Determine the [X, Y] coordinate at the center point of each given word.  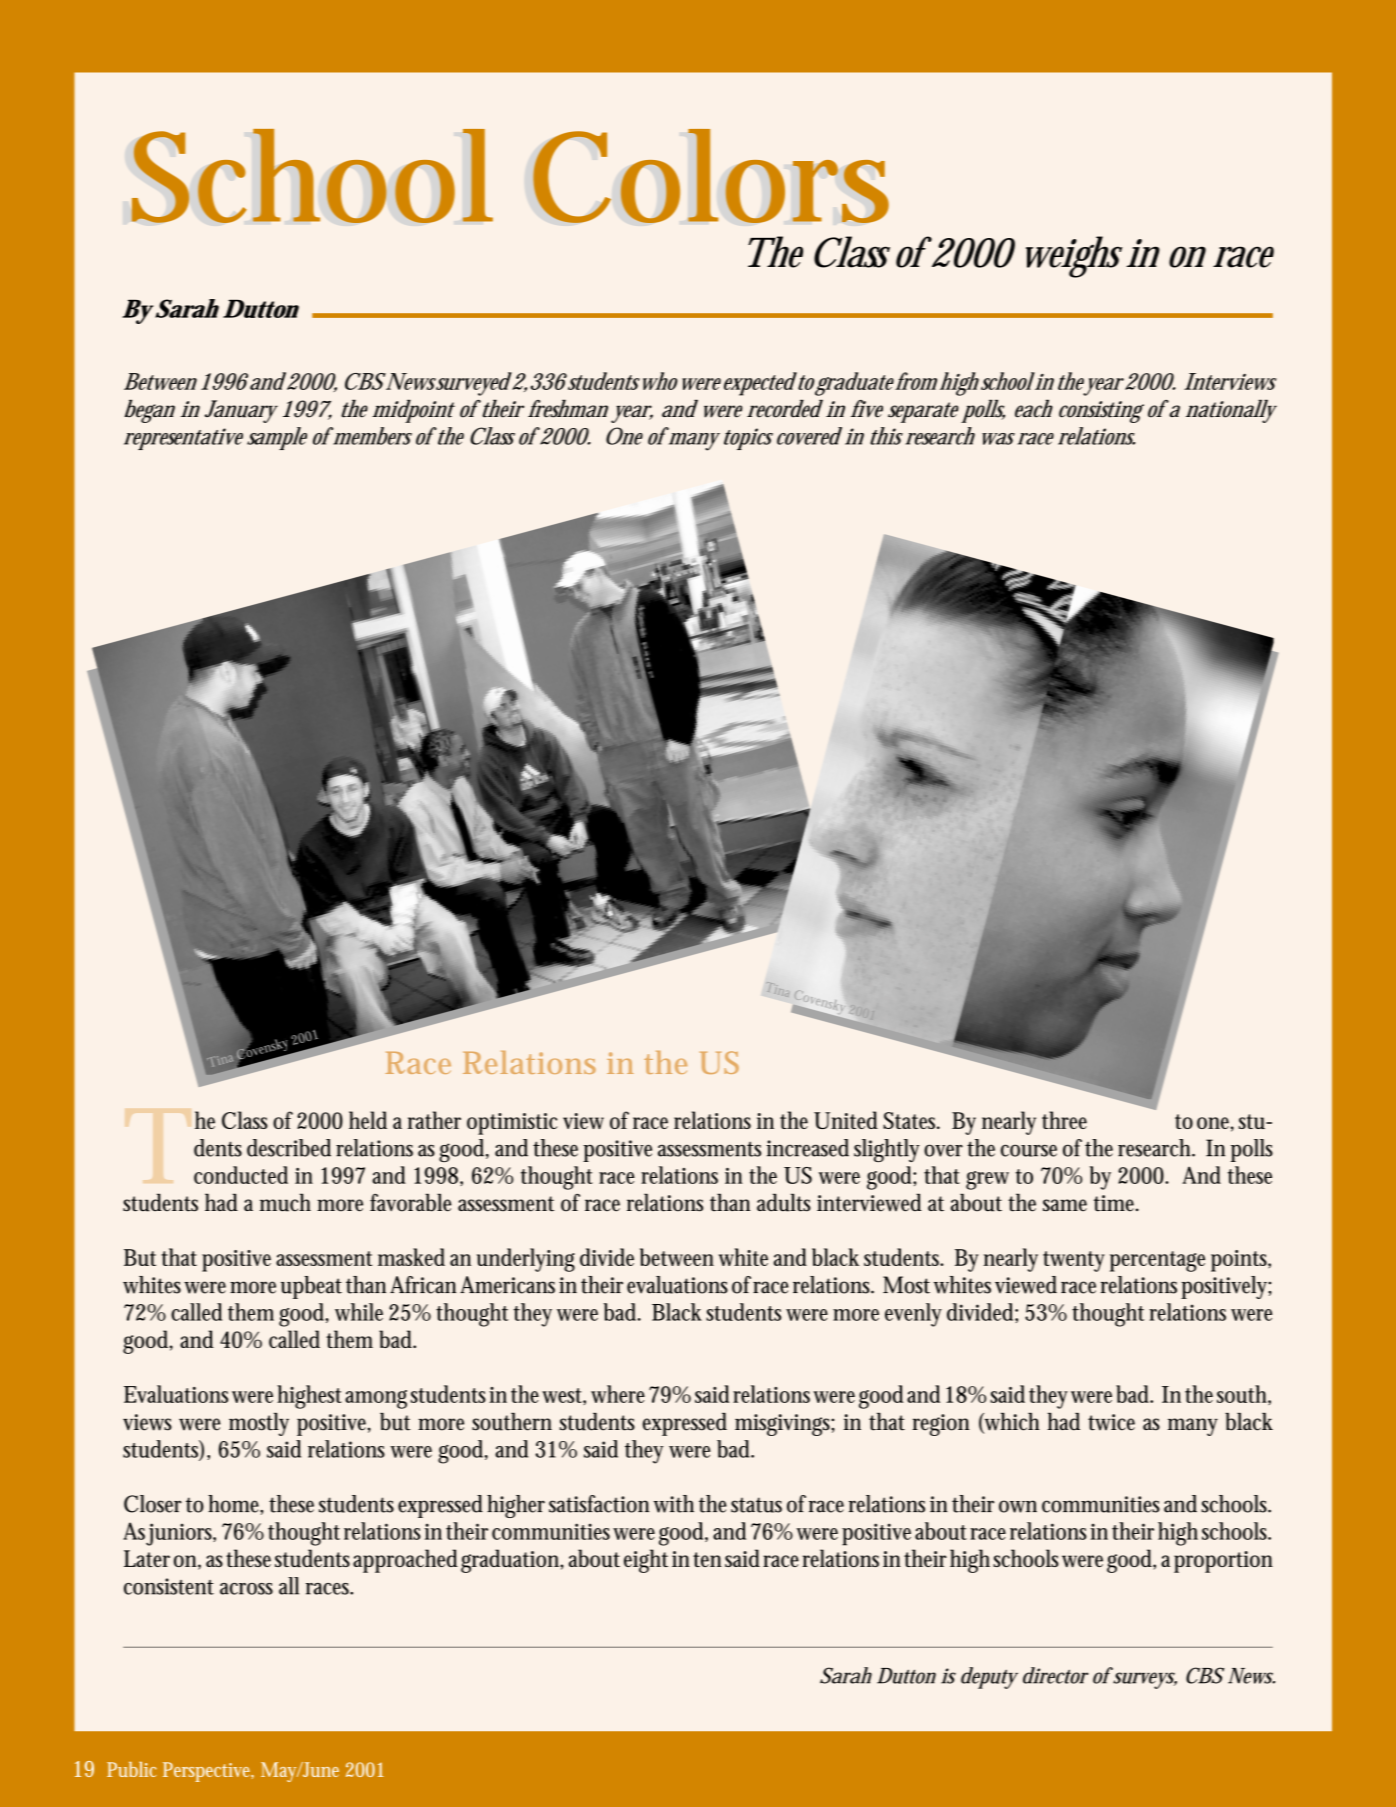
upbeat [311, 1287]
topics [748, 439]
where [618, 1394]
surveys [1145, 1680]
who [658, 381]
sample [277, 438]
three [1064, 1120]
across [246, 1589]
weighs [1074, 257]
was [998, 439]
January [241, 411]
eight [646, 1561]
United [846, 1120]
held [368, 1120]
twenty [1074, 1261]
